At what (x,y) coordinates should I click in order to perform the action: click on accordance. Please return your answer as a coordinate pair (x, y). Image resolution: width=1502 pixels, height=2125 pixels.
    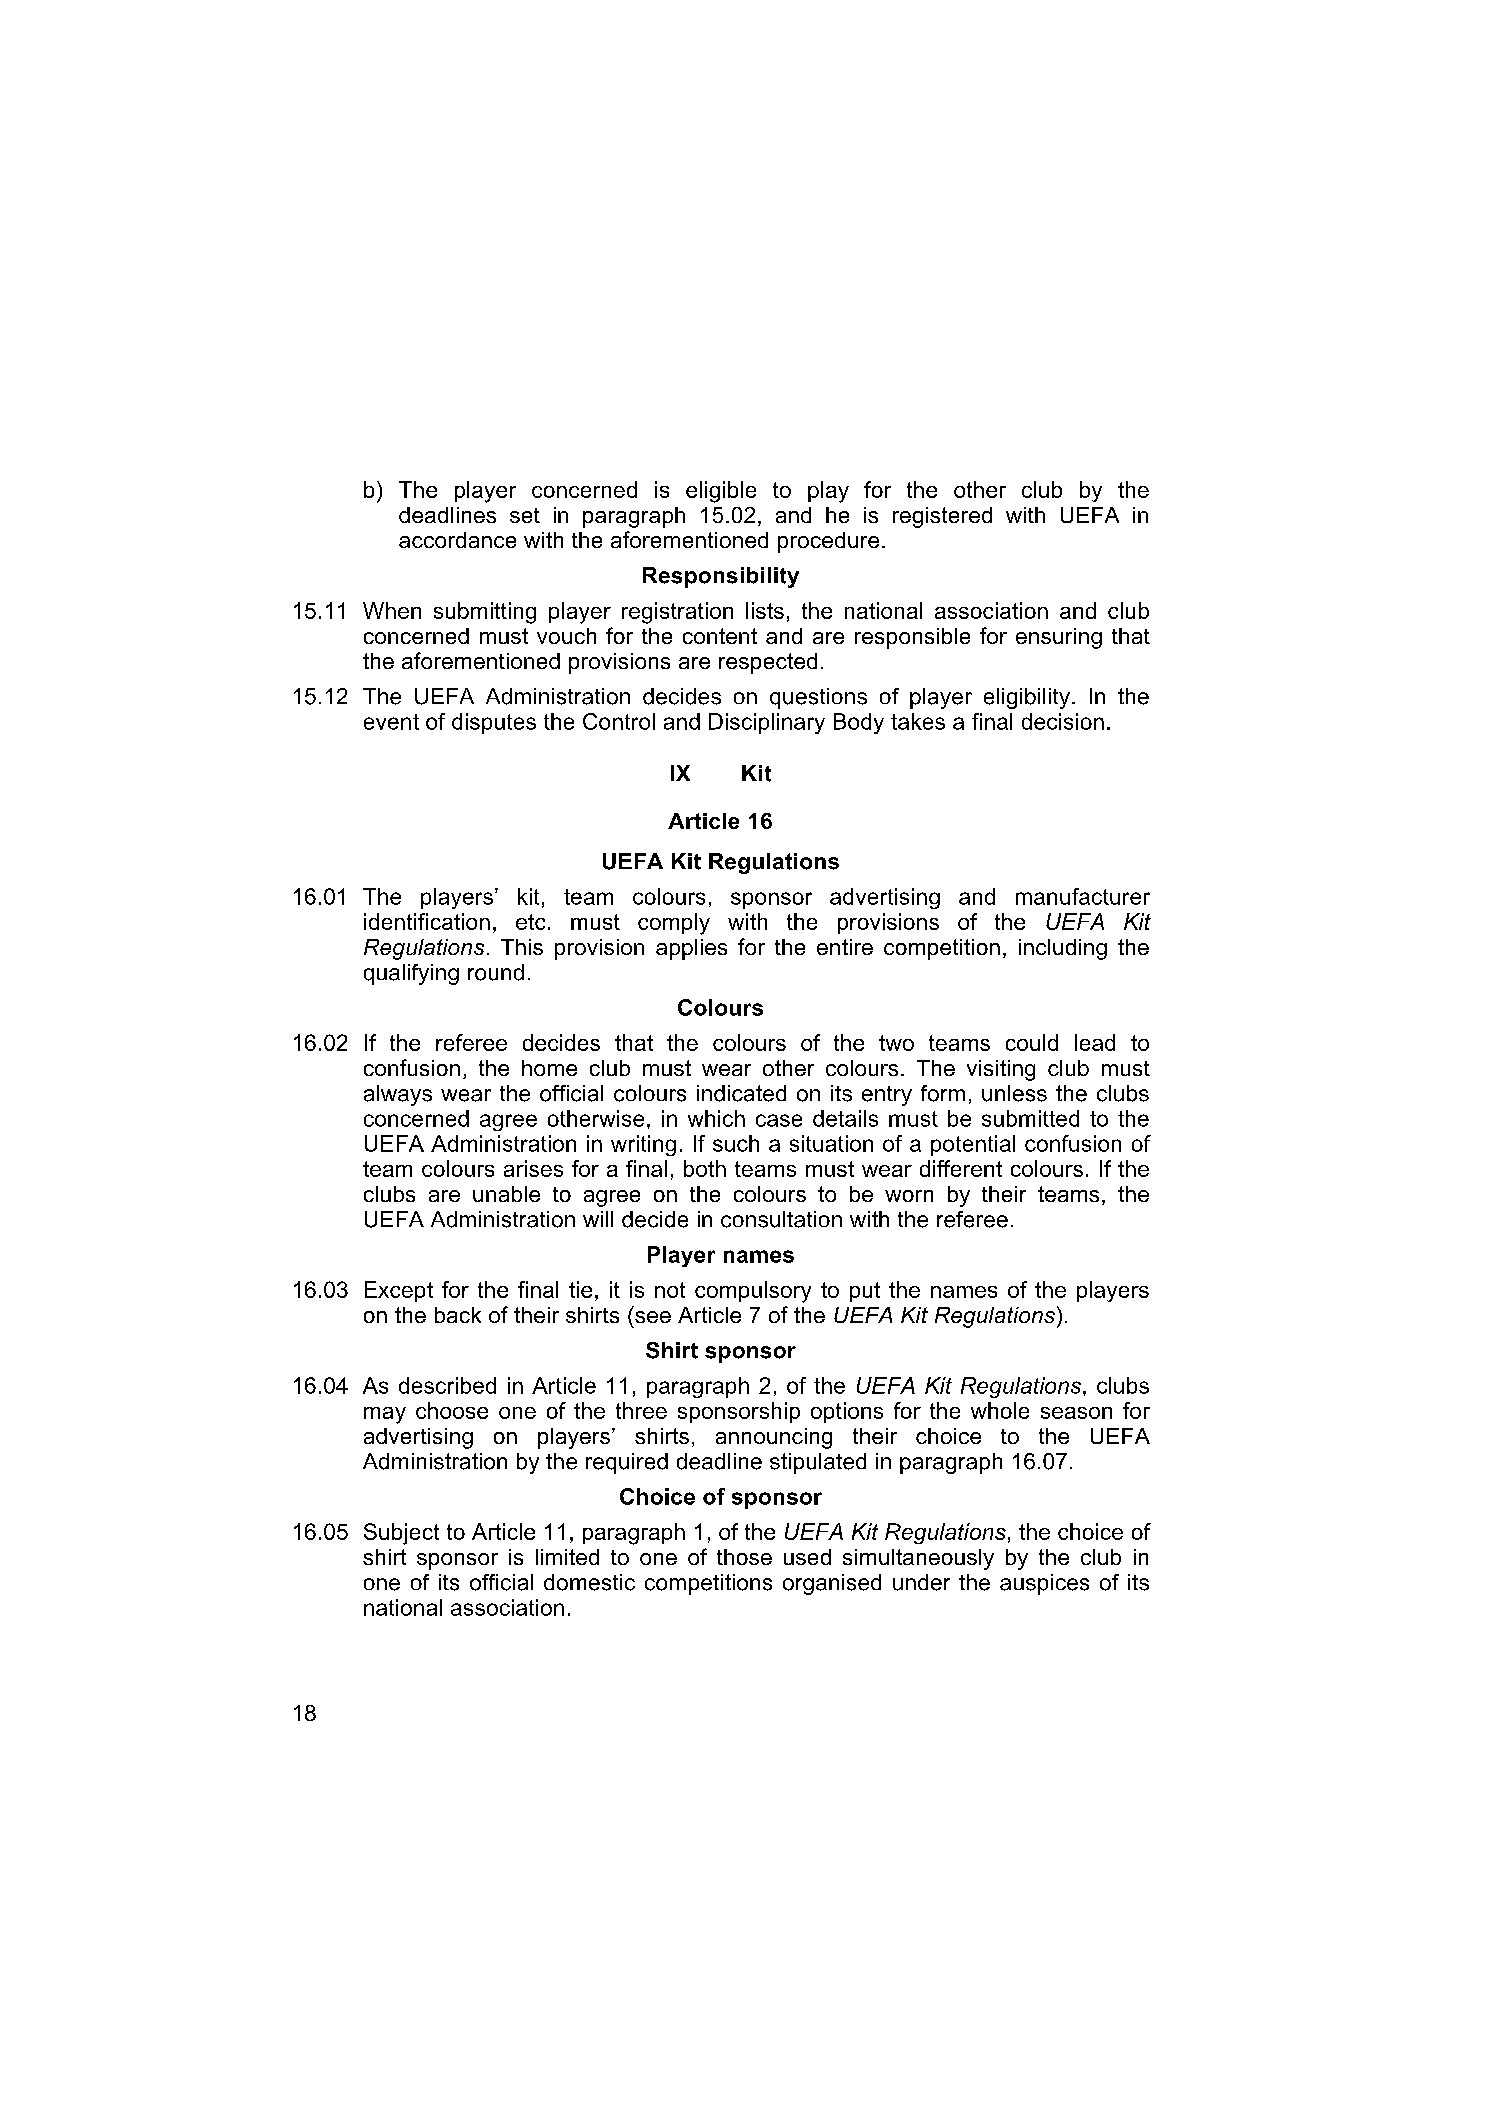
    Looking at the image, I should click on (457, 540).
